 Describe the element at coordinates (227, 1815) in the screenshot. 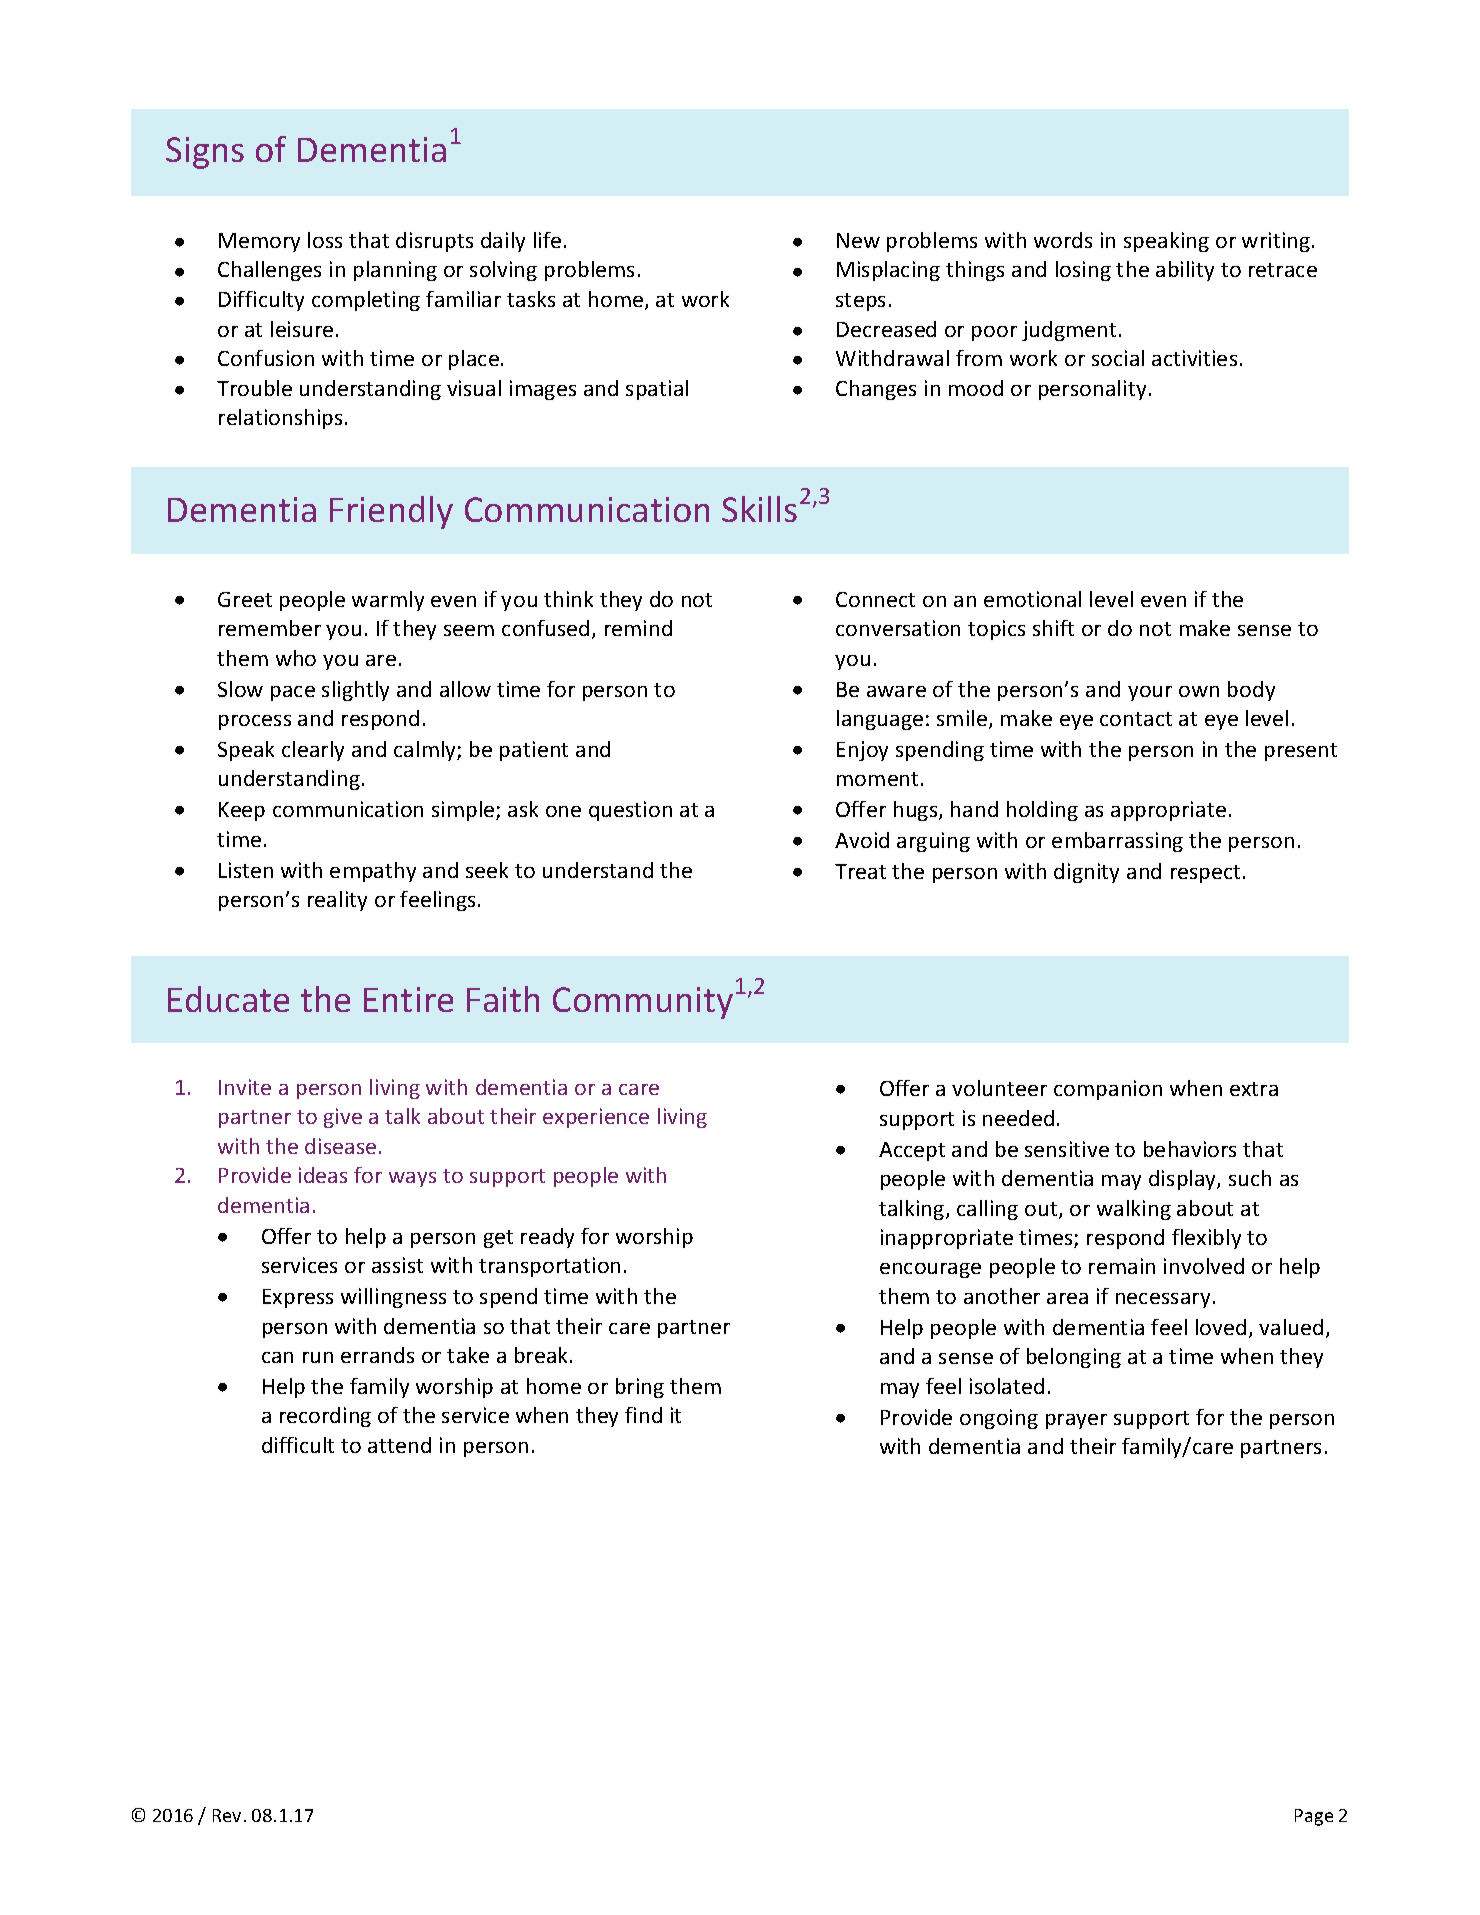

I see `Rev` at that location.
